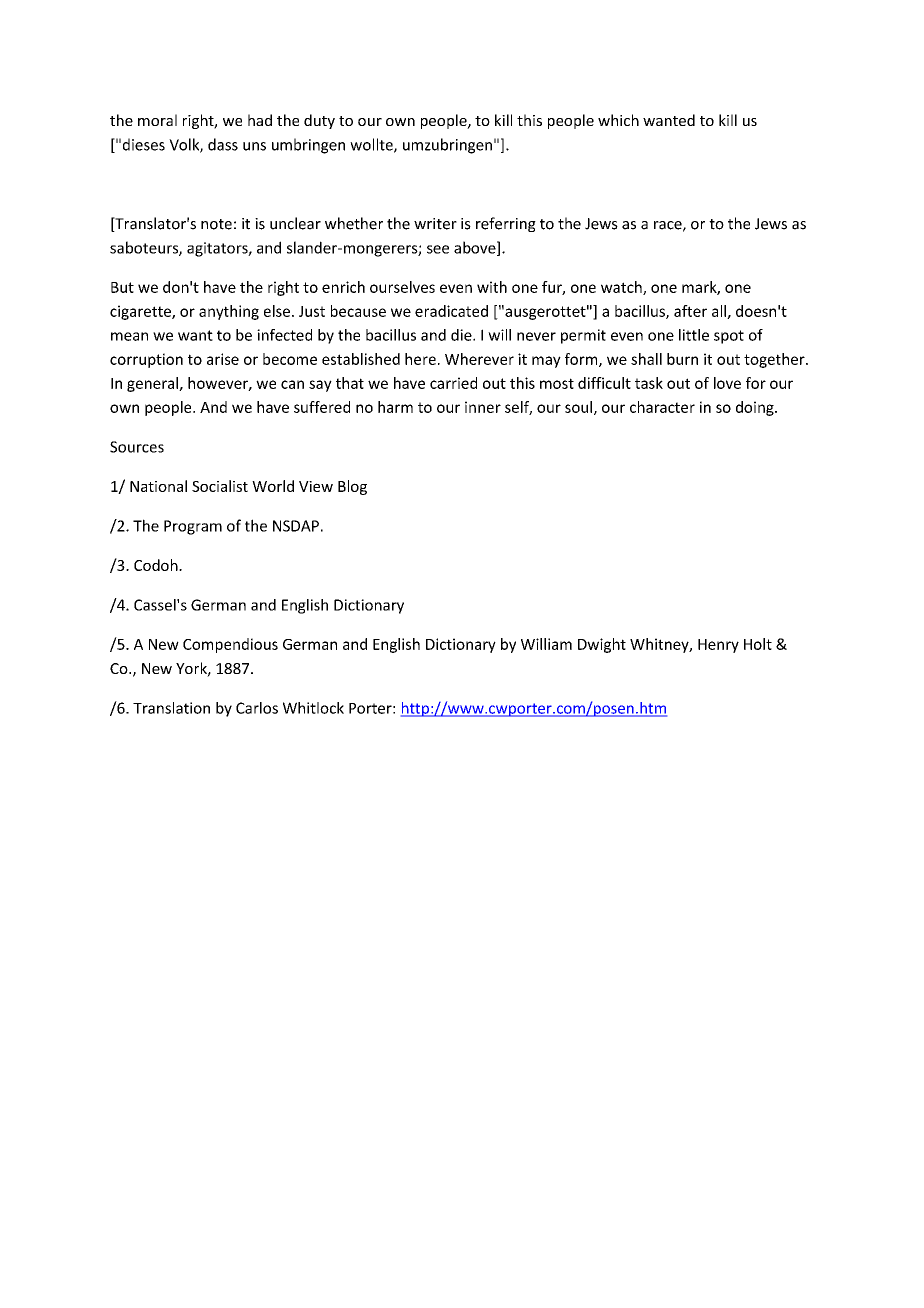  Describe the element at coordinates (319, 121) in the page. I see `duty` at that location.
